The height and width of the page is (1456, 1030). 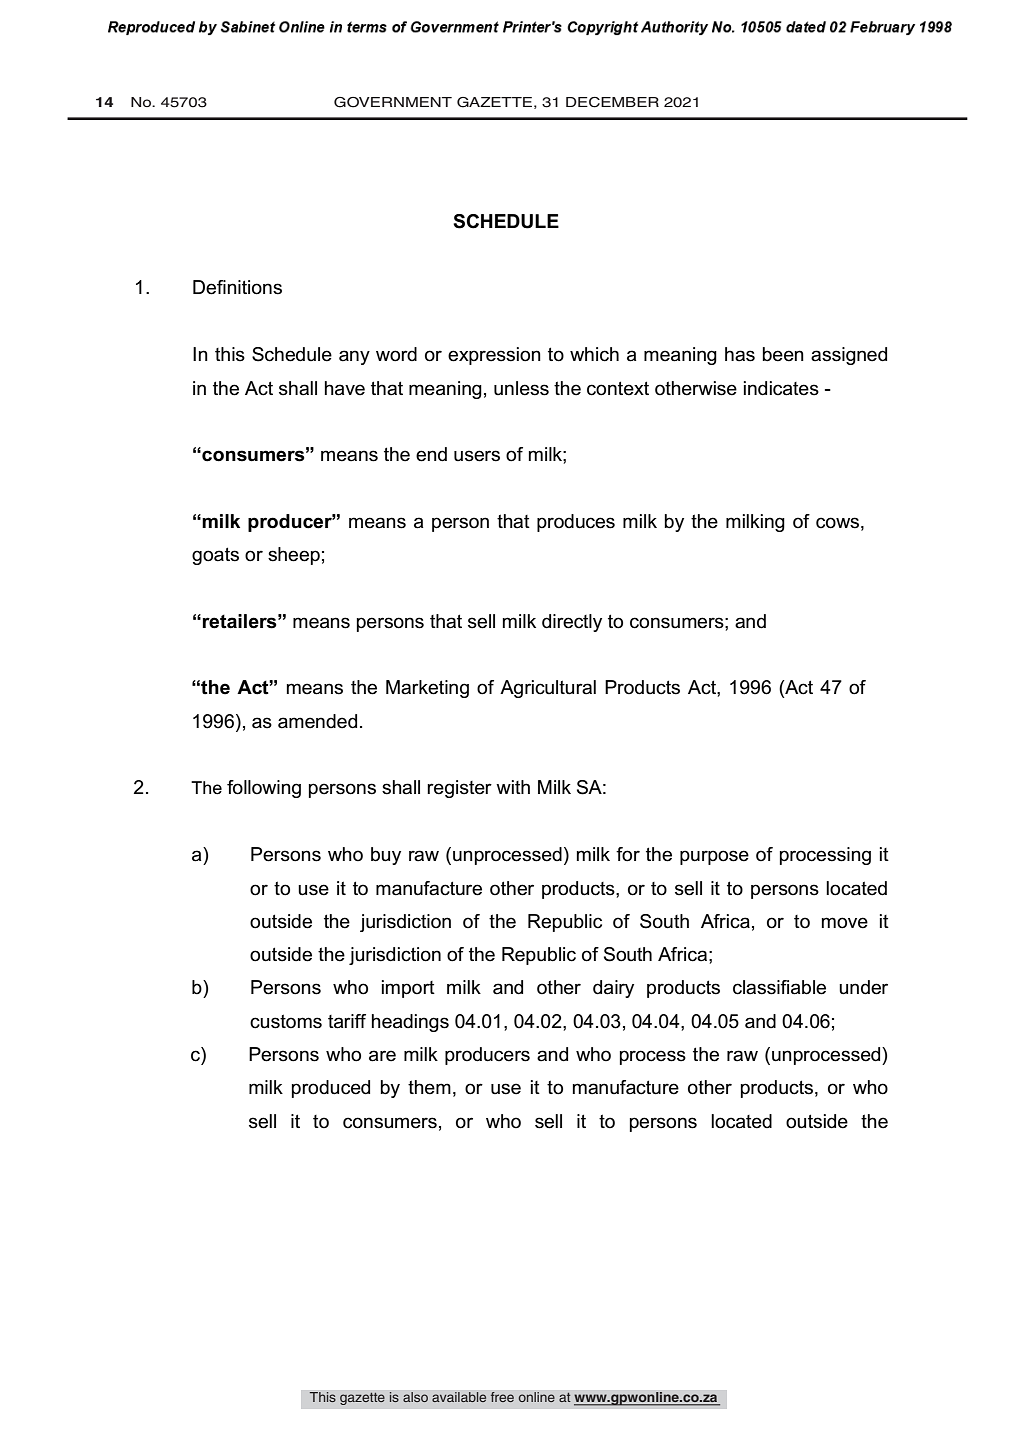 What do you see at coordinates (502, 1397) in the page?
I see `free` at bounding box center [502, 1397].
